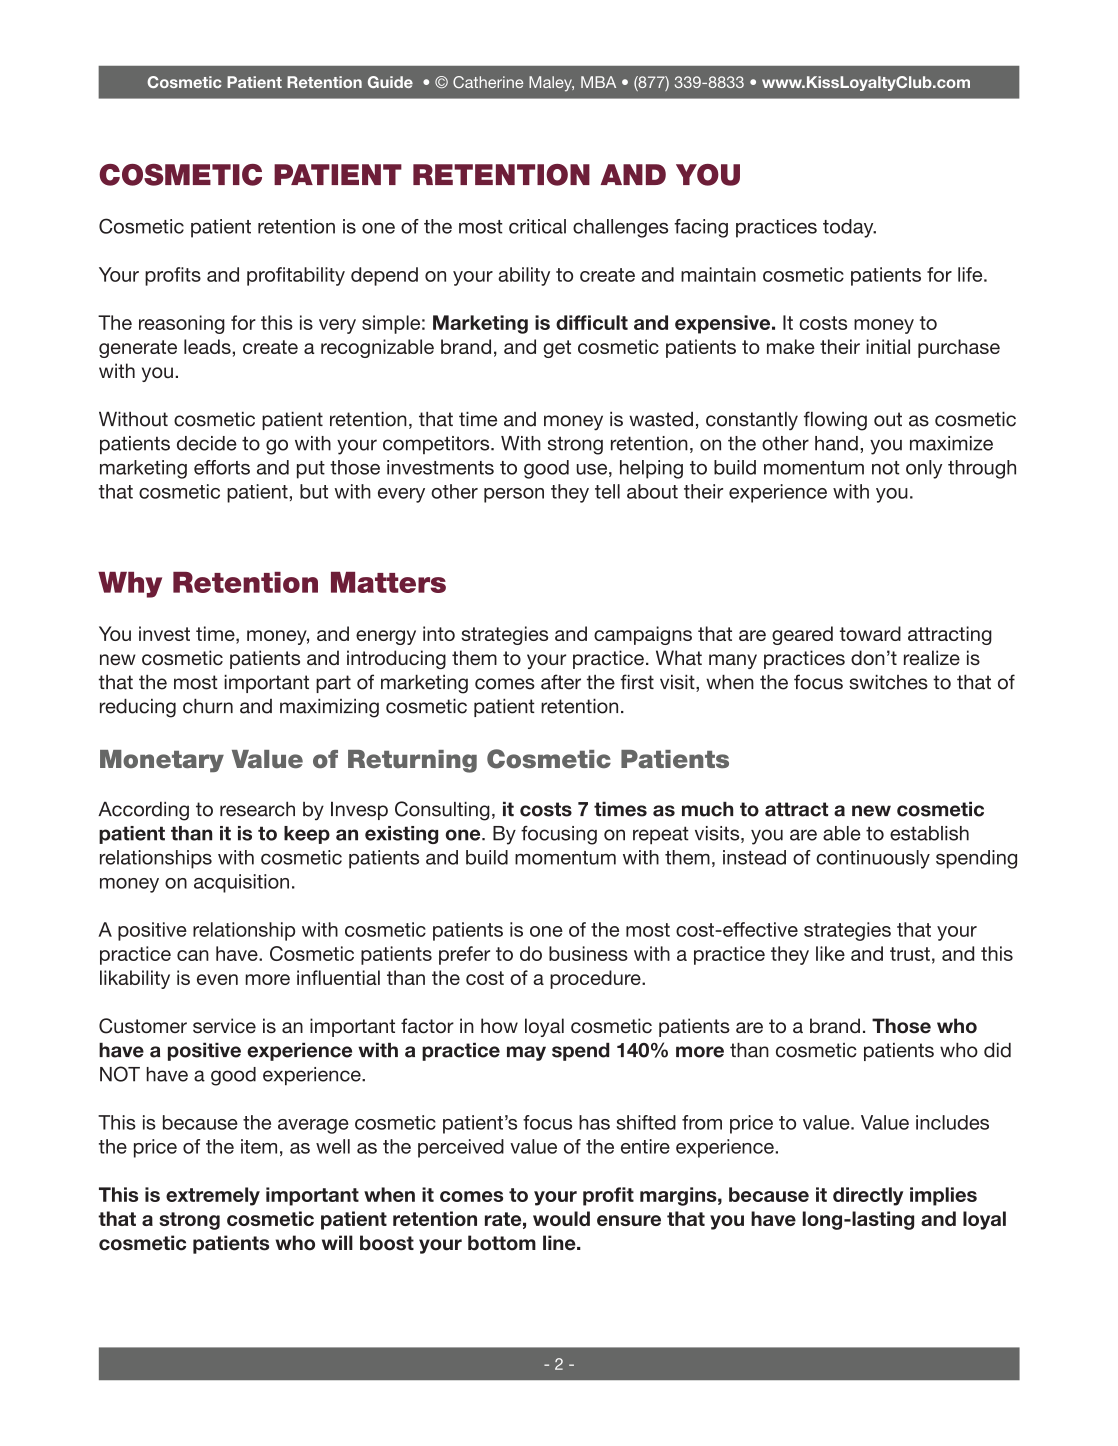 This screenshot has width=1118, height=1446. I want to click on Why, so click(130, 585).
